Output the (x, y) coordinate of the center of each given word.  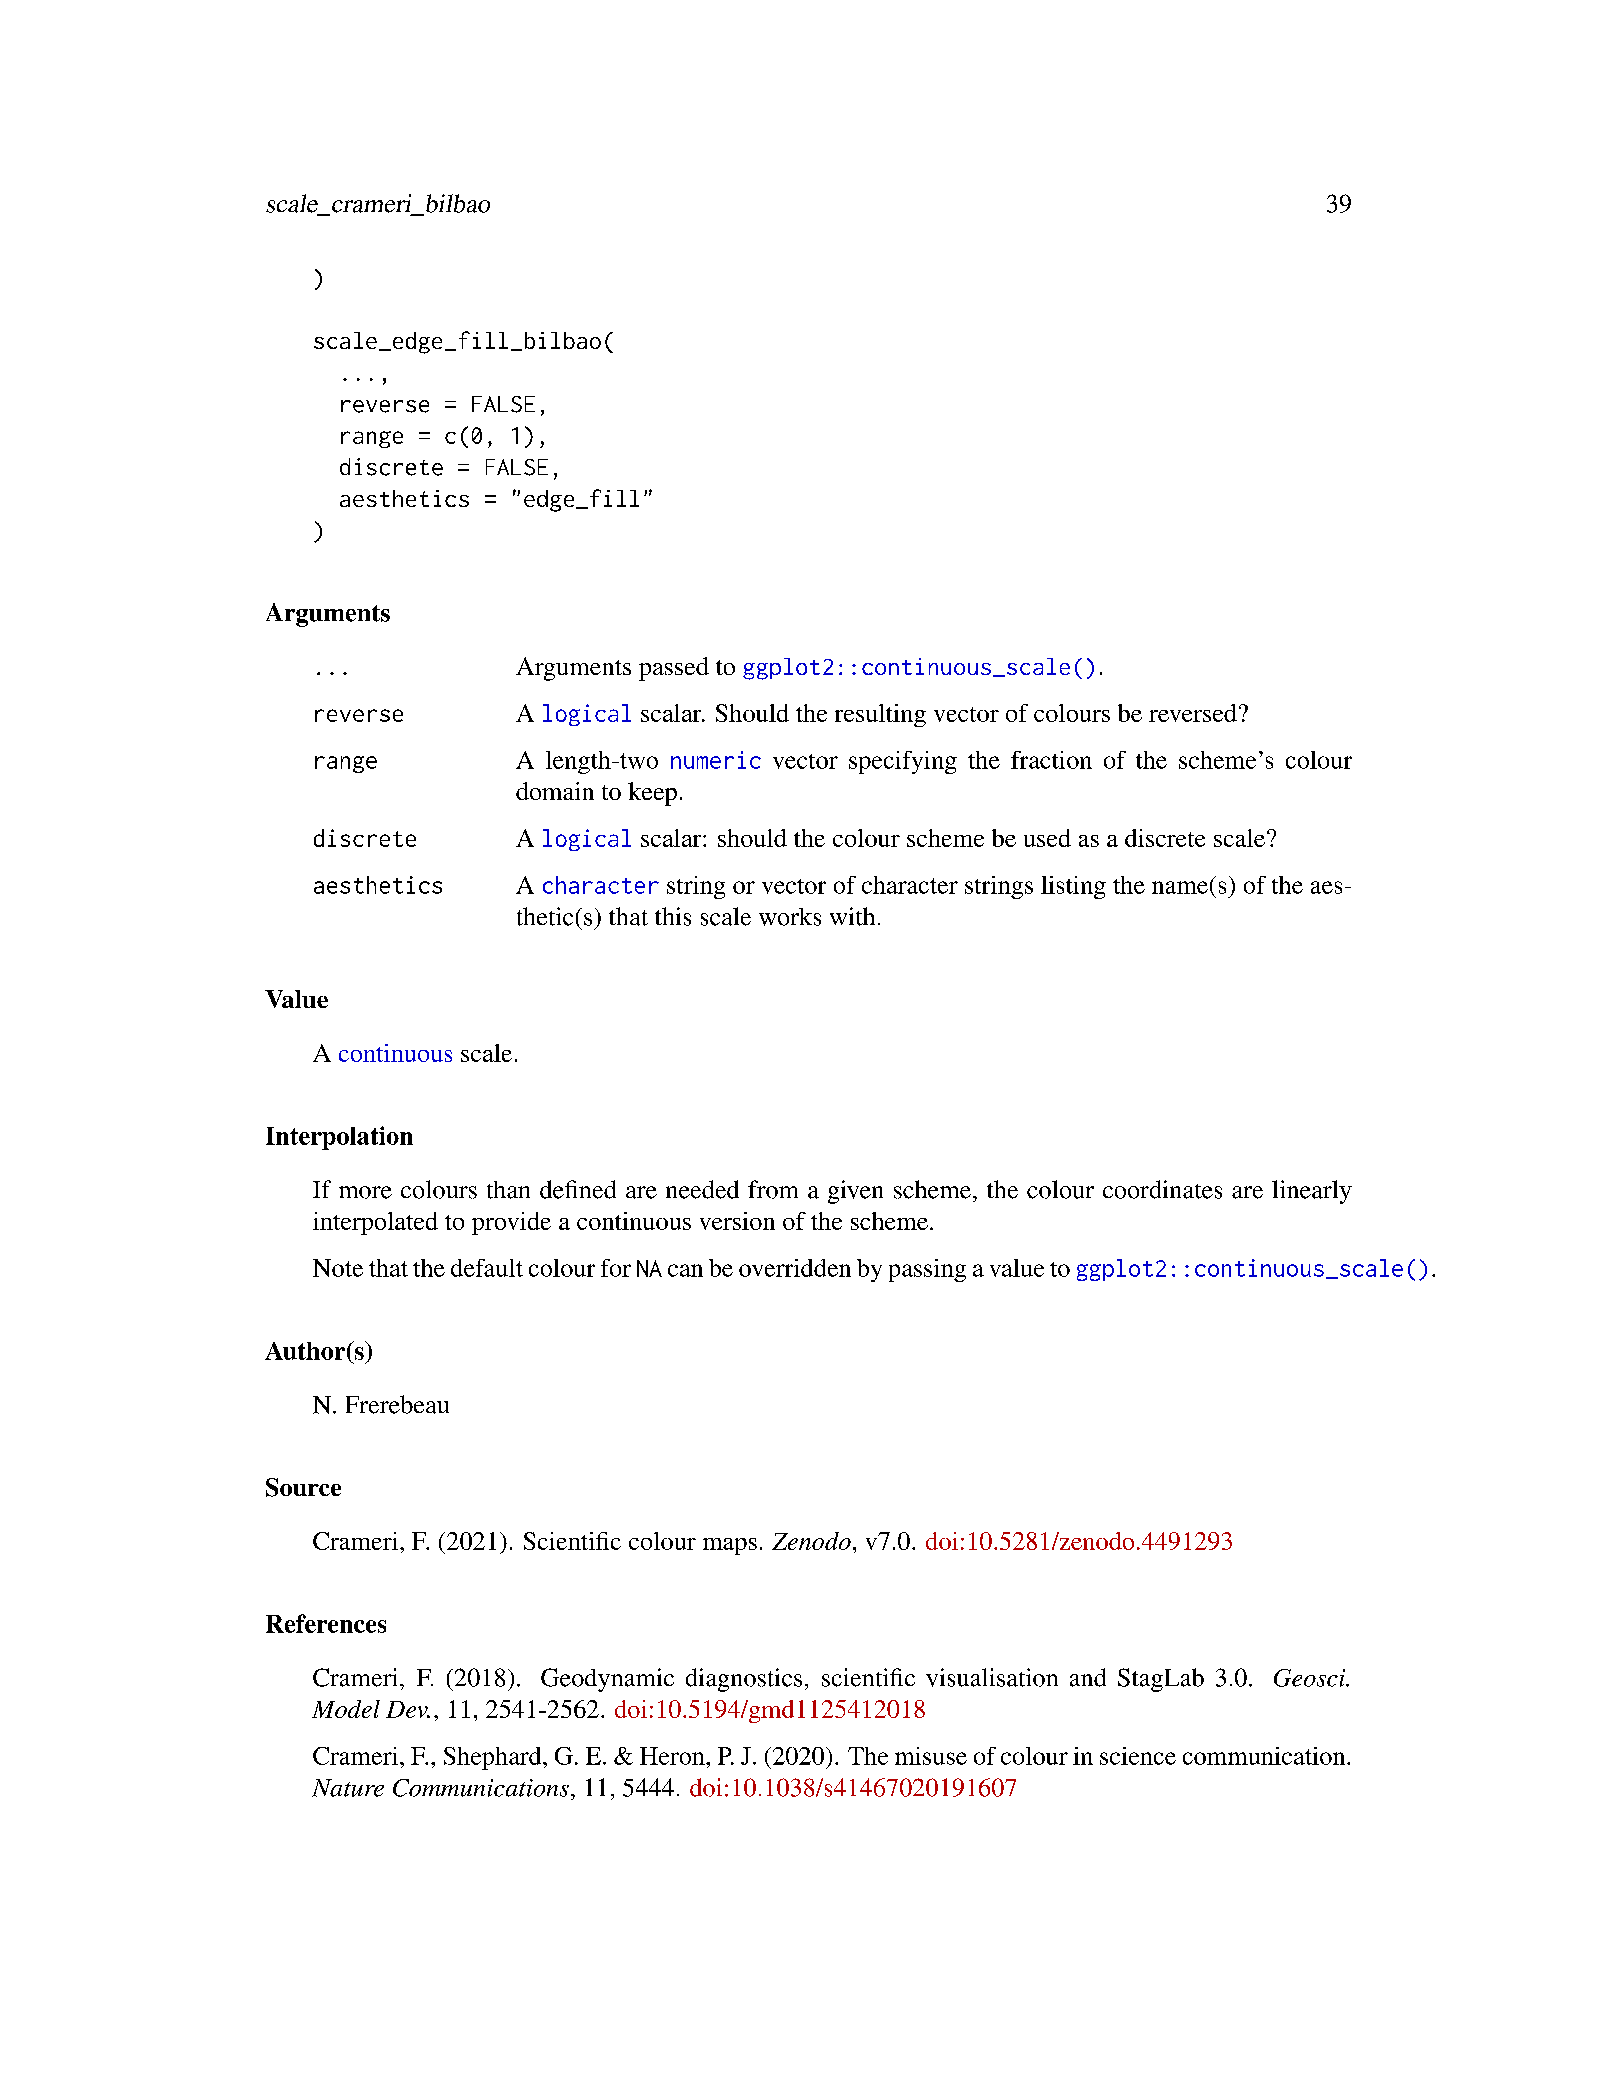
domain (555, 791)
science (1138, 1756)
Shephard (494, 1758)
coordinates (1162, 1189)
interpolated (375, 1223)
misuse (931, 1756)
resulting (880, 715)
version (737, 1221)
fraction (1051, 760)
